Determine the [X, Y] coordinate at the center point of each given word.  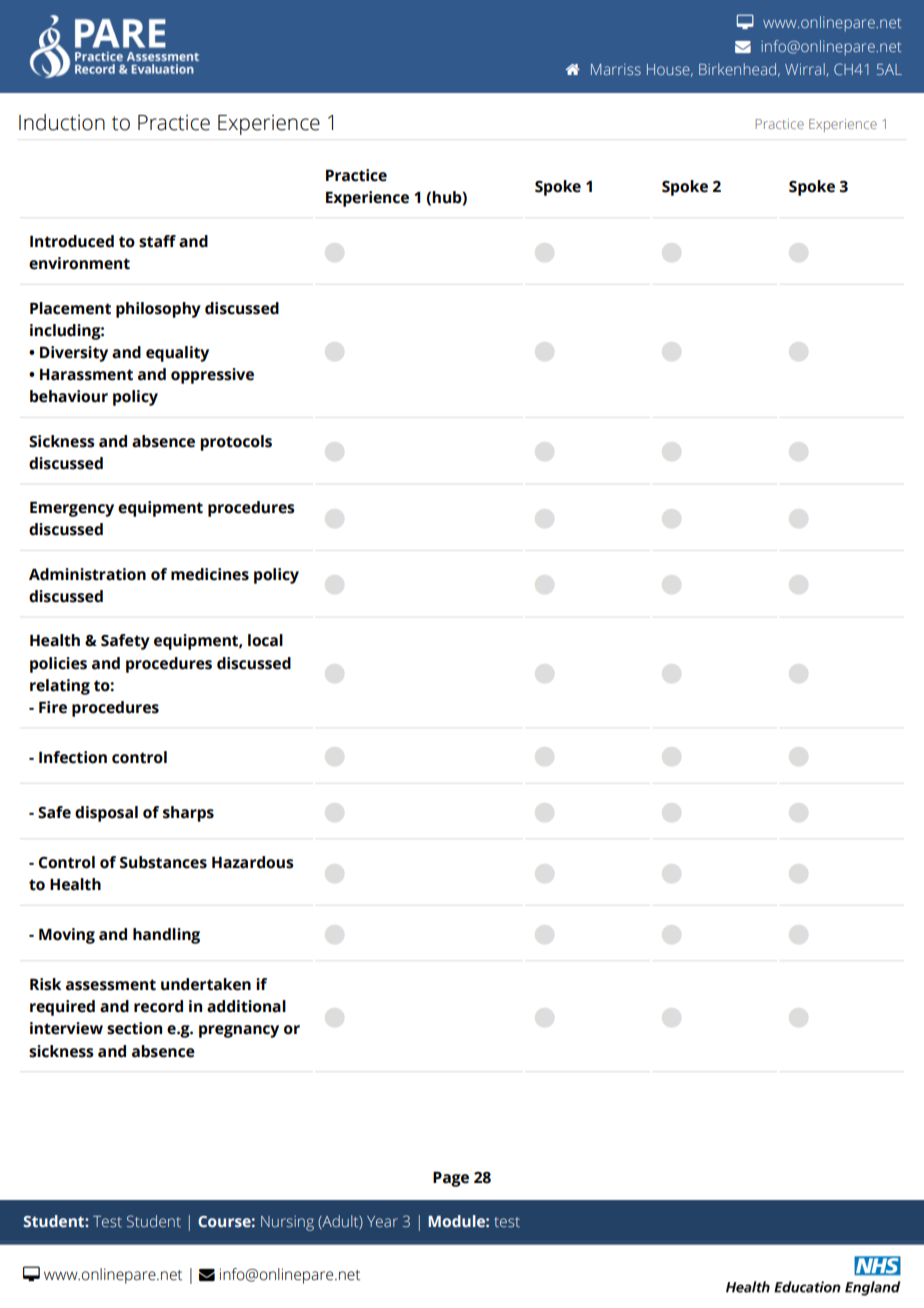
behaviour [69, 396]
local [265, 640]
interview [66, 1028]
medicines [210, 574]
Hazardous [253, 862]
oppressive [212, 376]
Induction [62, 122]
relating [60, 687]
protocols [236, 443]
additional [246, 1006]
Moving [67, 936]
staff [157, 241]
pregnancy [239, 1031]
